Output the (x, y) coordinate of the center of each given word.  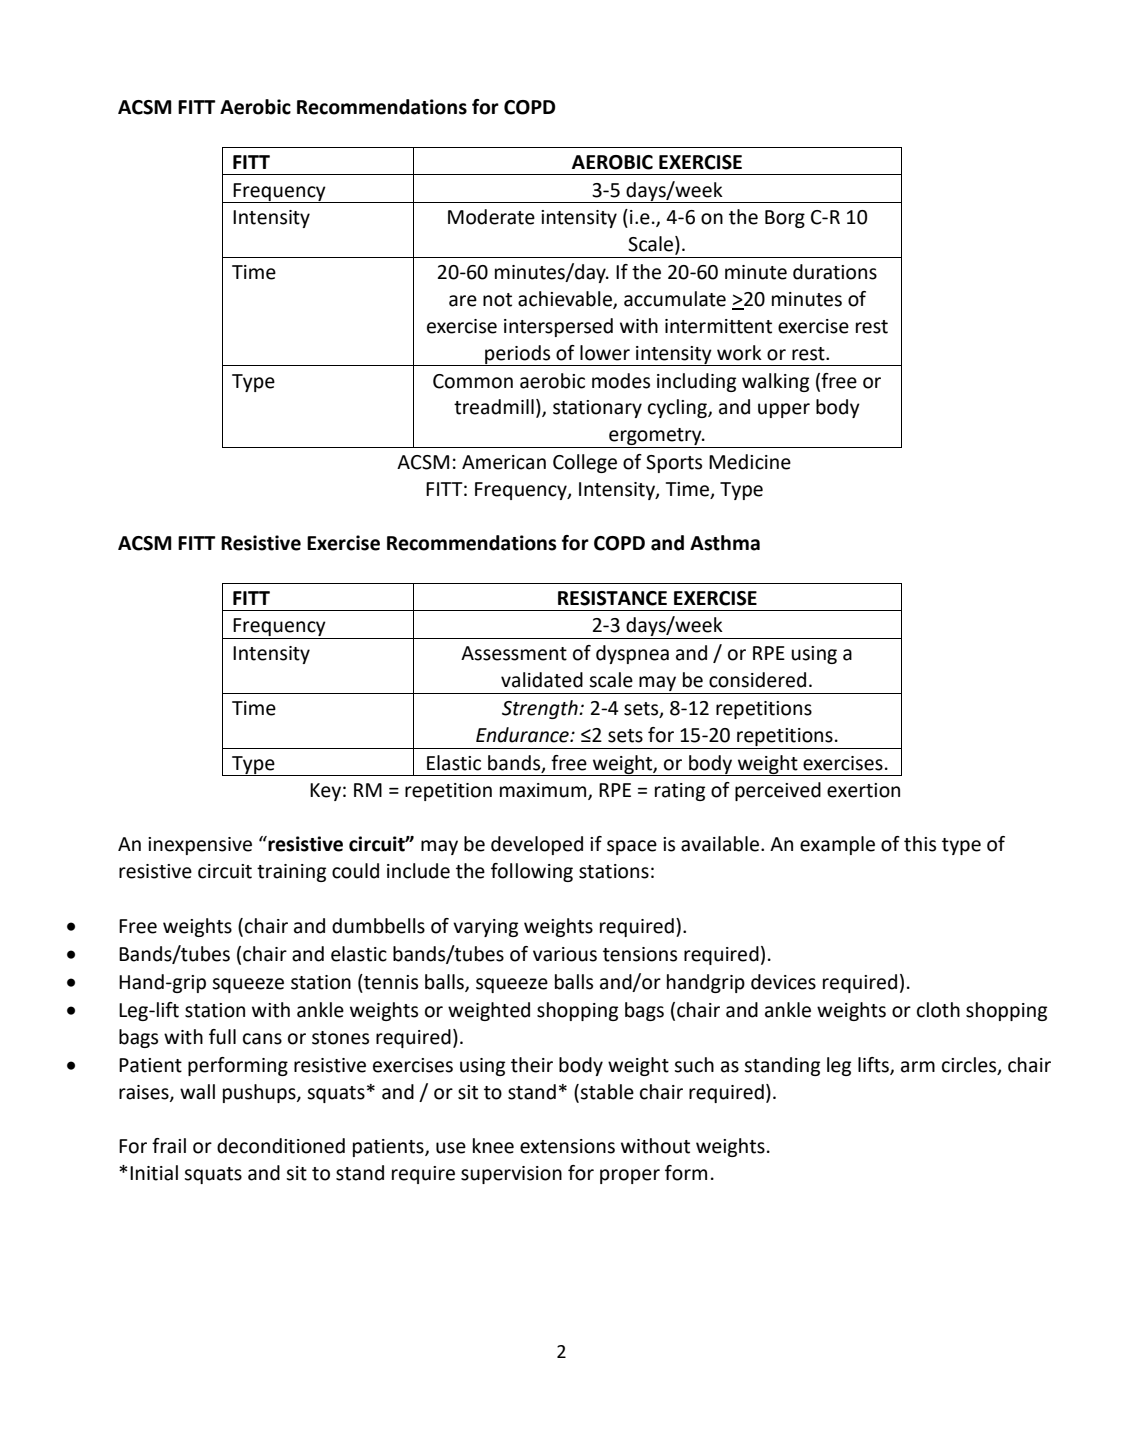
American (504, 462)
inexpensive (200, 846)
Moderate (491, 217)
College (585, 463)
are (463, 301)
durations (835, 272)
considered (757, 680)
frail (169, 1146)
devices (783, 982)
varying (485, 928)
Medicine (750, 462)
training (291, 873)
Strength (541, 709)
